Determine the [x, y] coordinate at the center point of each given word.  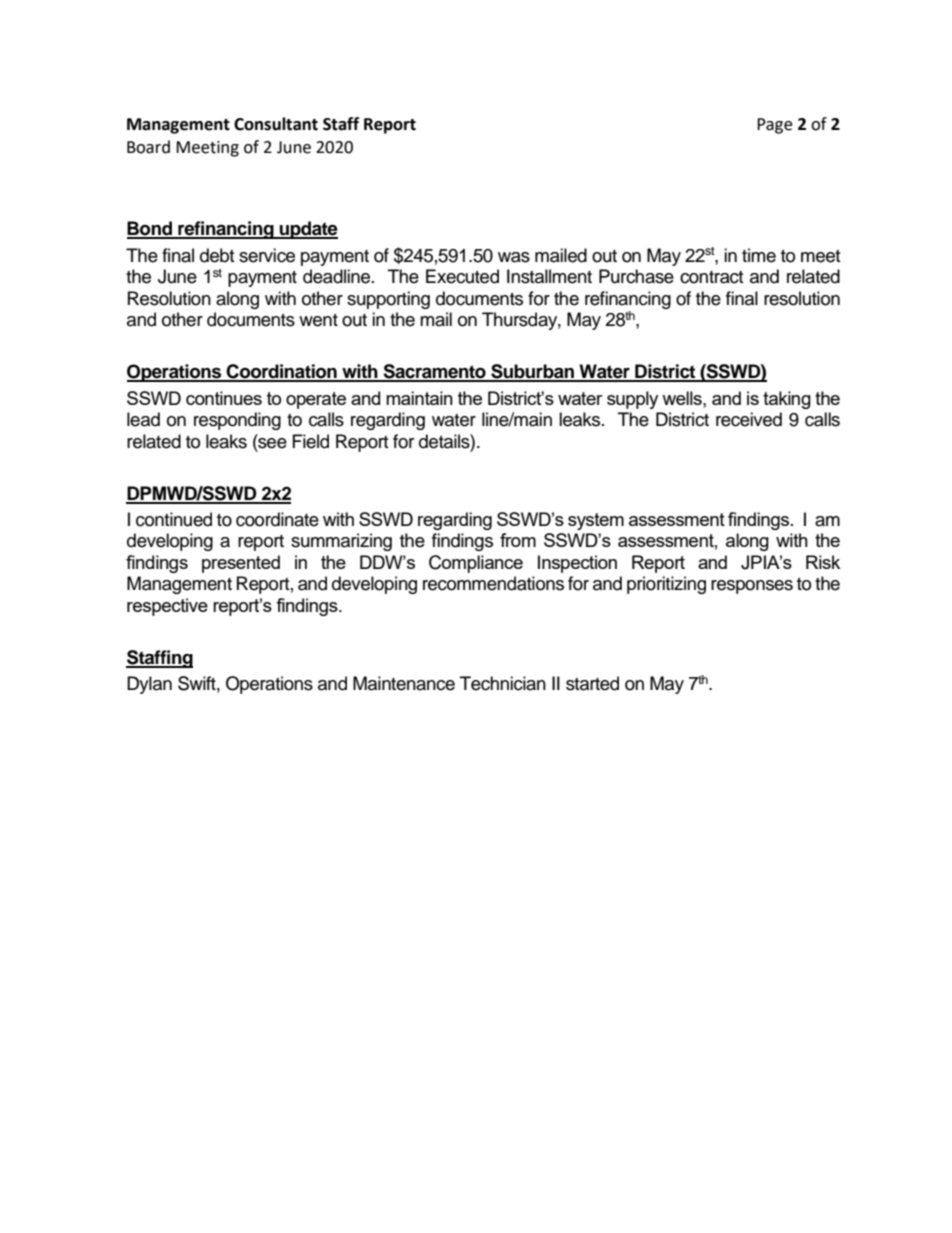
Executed [462, 276]
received [749, 419]
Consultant [276, 124]
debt [217, 255]
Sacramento [434, 372]
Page [774, 126]
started [592, 683]
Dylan [149, 685]
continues [224, 398]
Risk [823, 562]
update [308, 230]
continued [174, 519]
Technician [503, 683]
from [518, 540]
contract [711, 277]
